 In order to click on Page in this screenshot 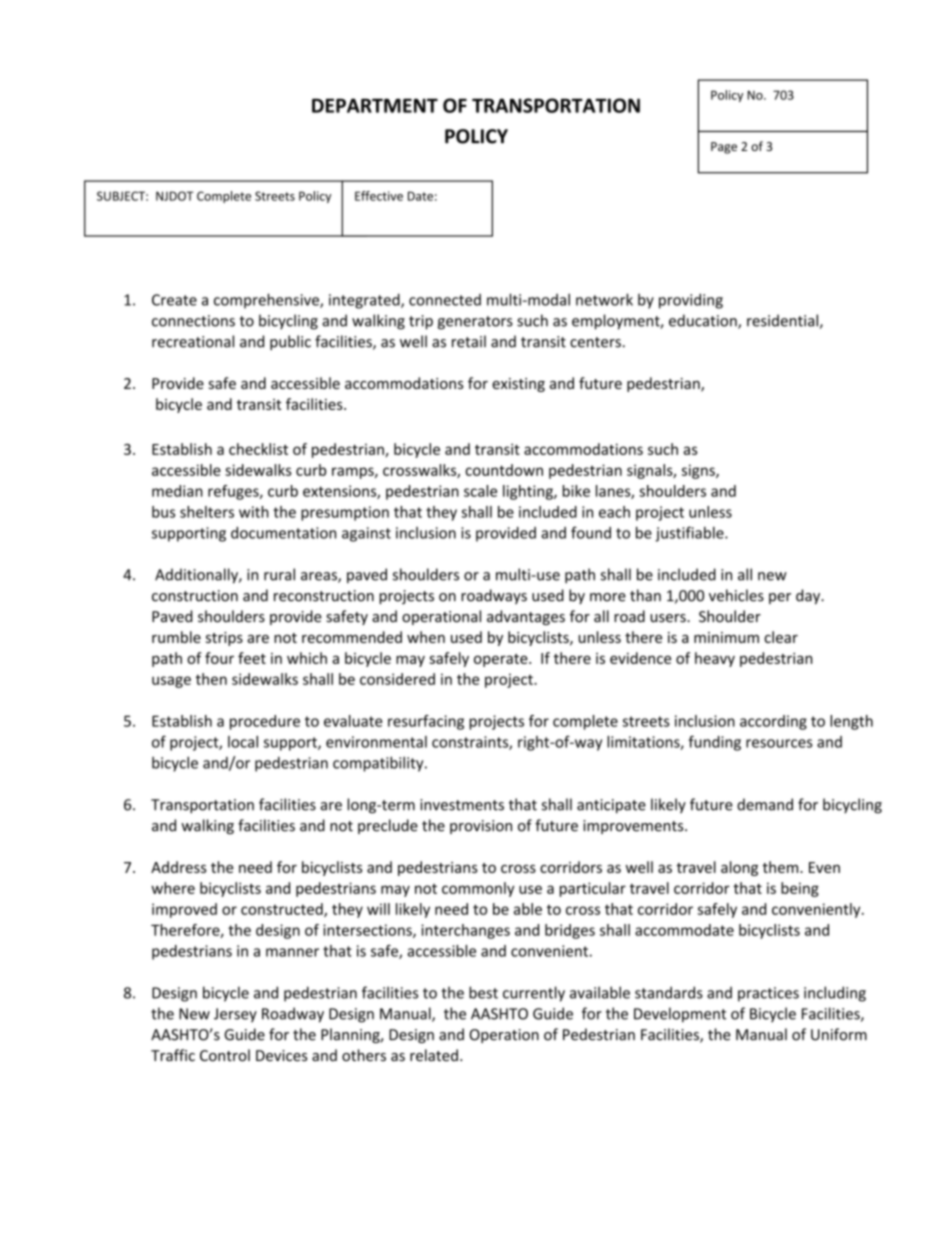, I will do `click(724, 148)`.
